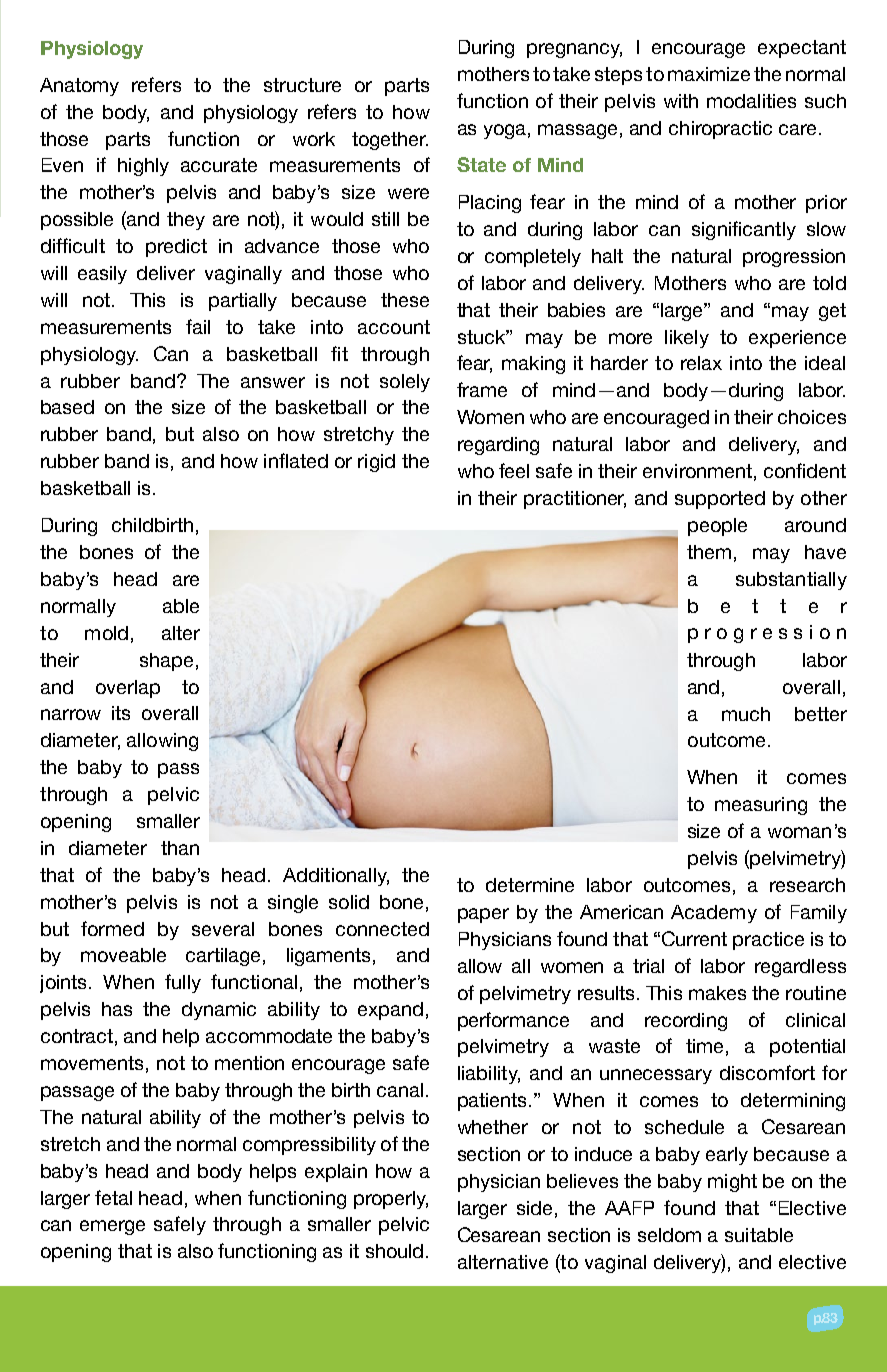  What do you see at coordinates (720, 500) in the screenshot?
I see `supported` at bounding box center [720, 500].
